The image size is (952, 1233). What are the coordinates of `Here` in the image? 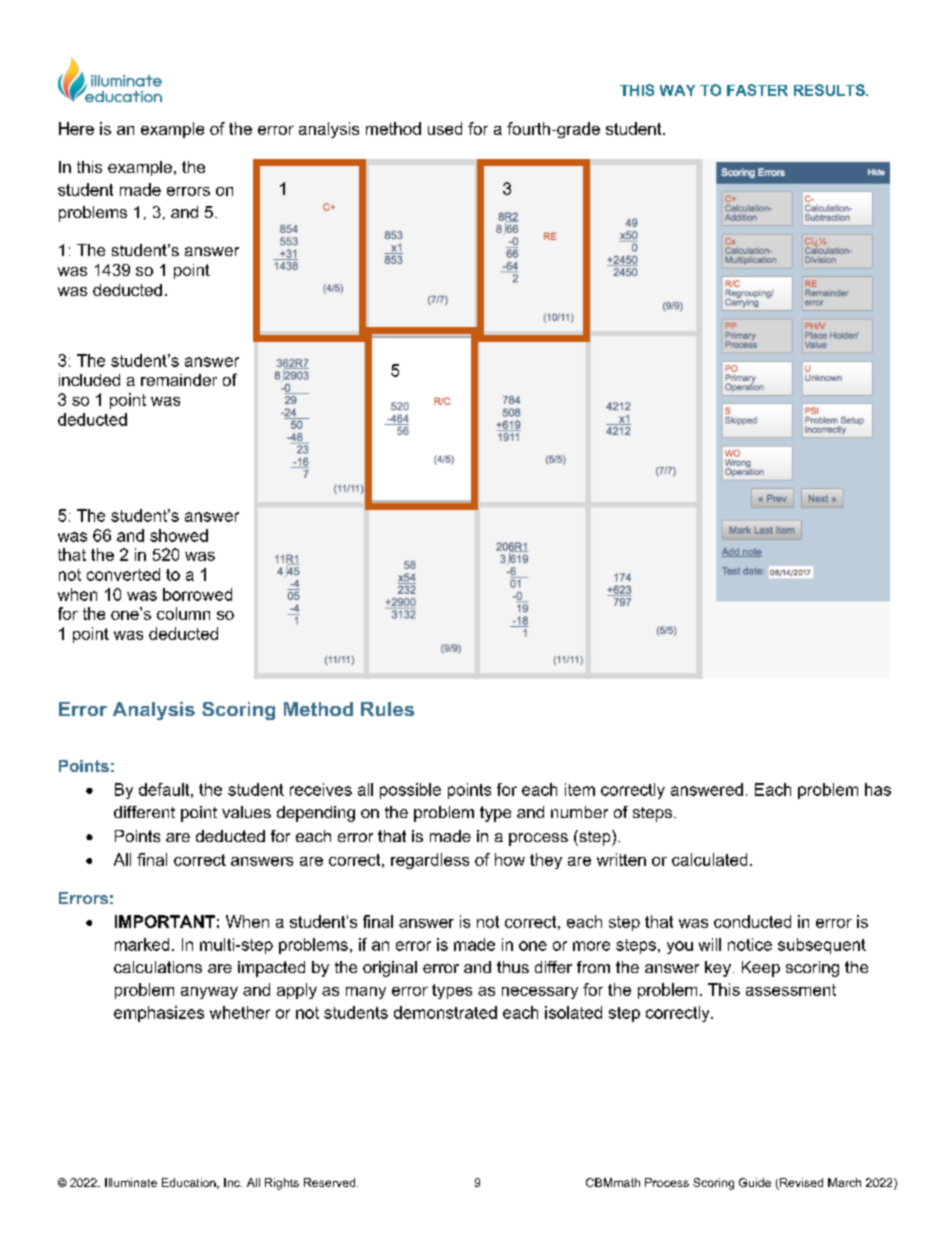 It's located at (76, 128).
